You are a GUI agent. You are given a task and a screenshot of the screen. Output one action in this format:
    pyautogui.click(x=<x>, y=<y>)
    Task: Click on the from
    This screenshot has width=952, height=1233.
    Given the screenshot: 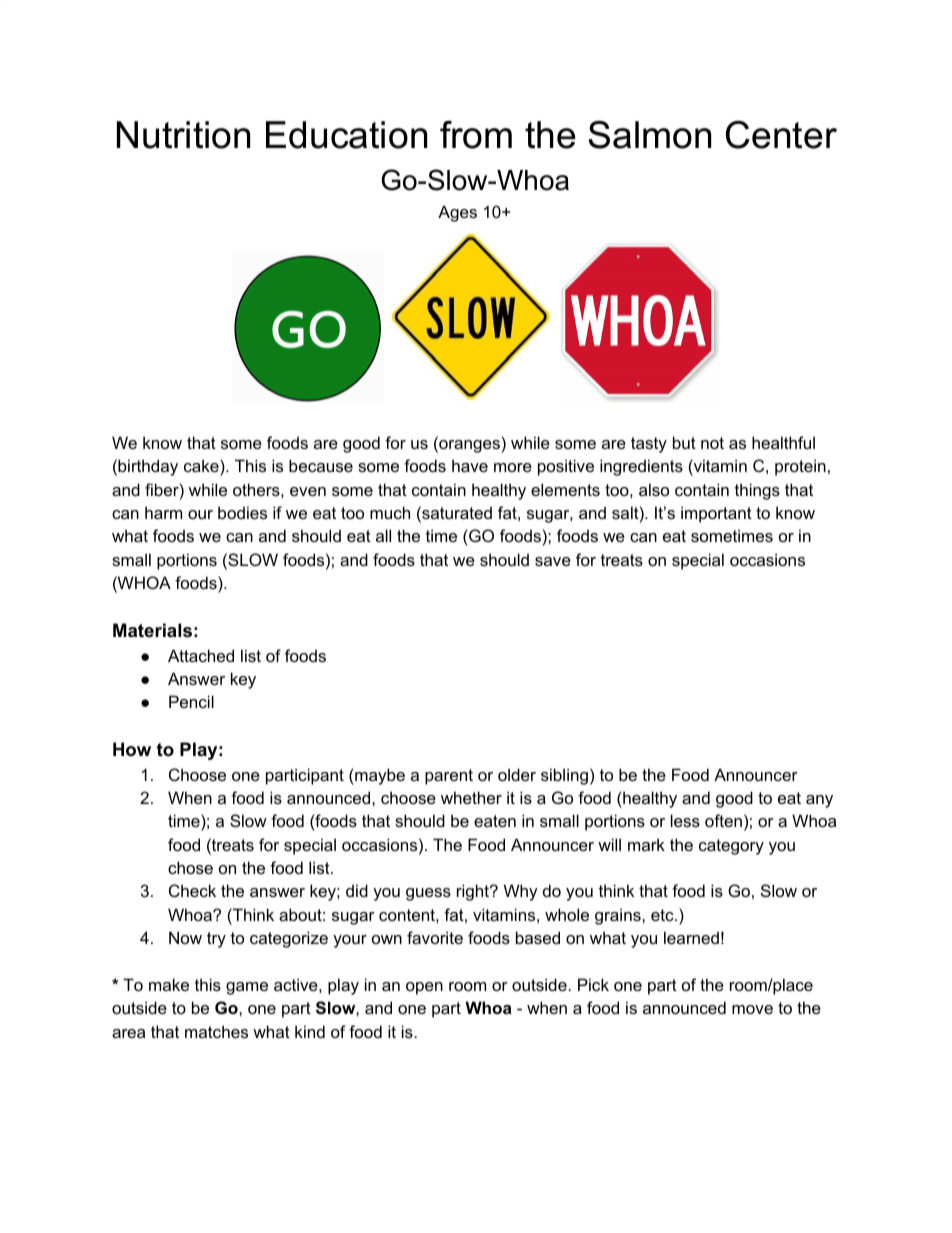 What is the action you would take?
    pyautogui.click(x=476, y=135)
